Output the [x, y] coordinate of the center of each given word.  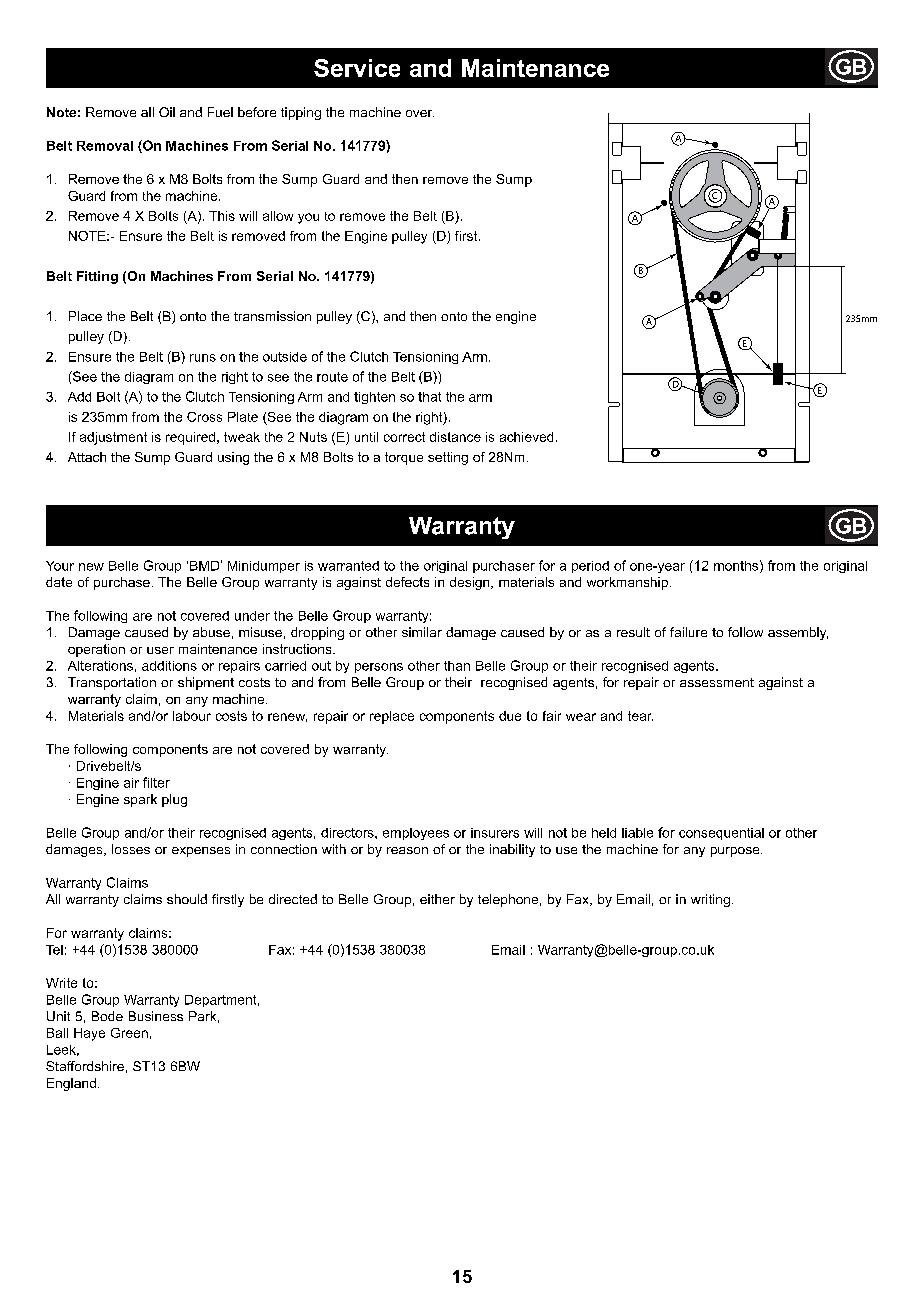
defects [407, 582]
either [437, 899]
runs [203, 358]
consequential [721, 834]
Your [60, 566]
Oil [167, 112]
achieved [526, 437]
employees [416, 834]
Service [357, 68]
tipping [301, 113]
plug [174, 800]
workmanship [627, 583]
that [429, 397]
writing [710, 900]
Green [129, 1033]
